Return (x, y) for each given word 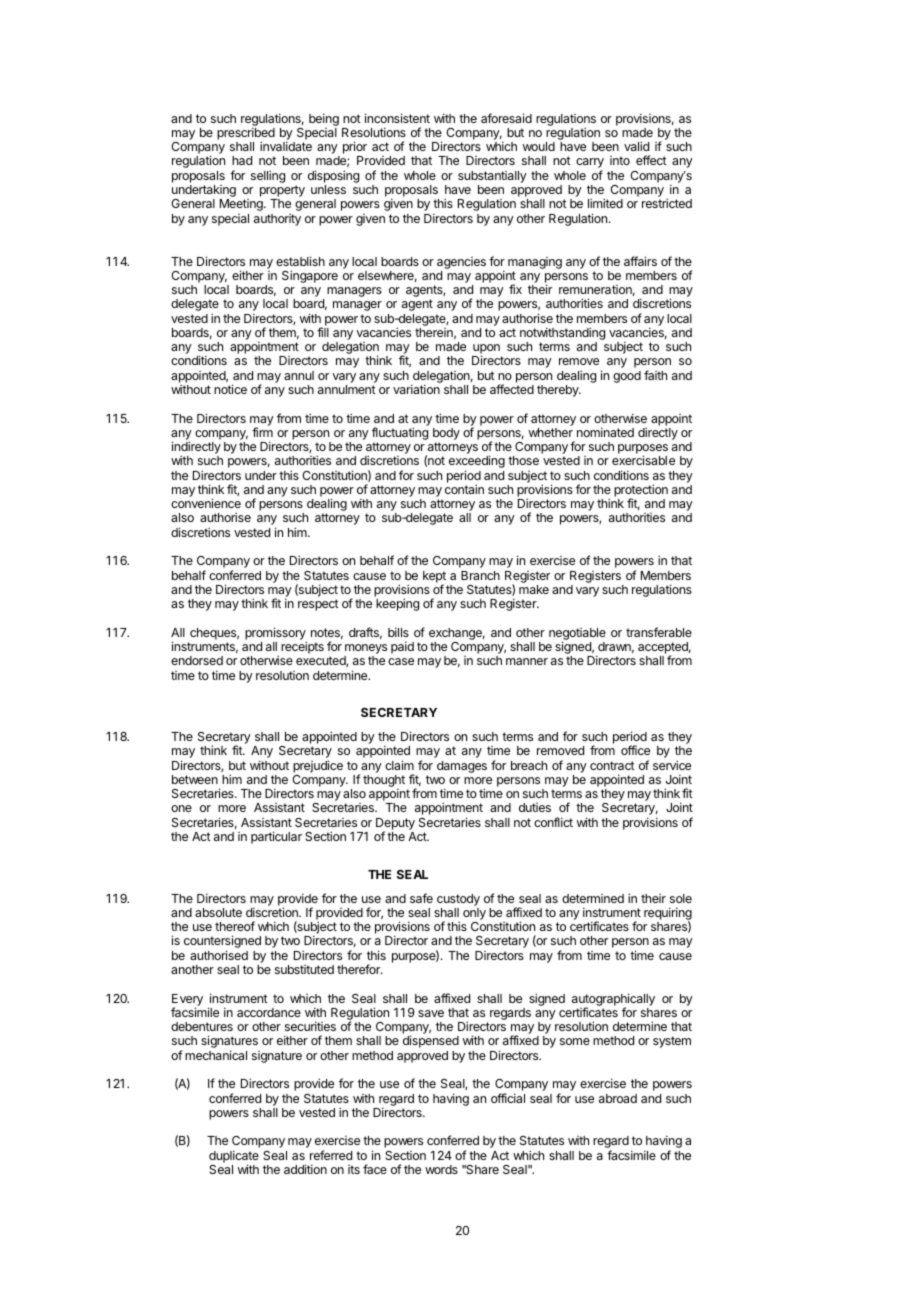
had (242, 160)
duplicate (234, 1157)
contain (464, 489)
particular (276, 837)
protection (641, 491)
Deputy (395, 825)
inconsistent (397, 118)
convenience (206, 503)
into (620, 160)
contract (612, 765)
